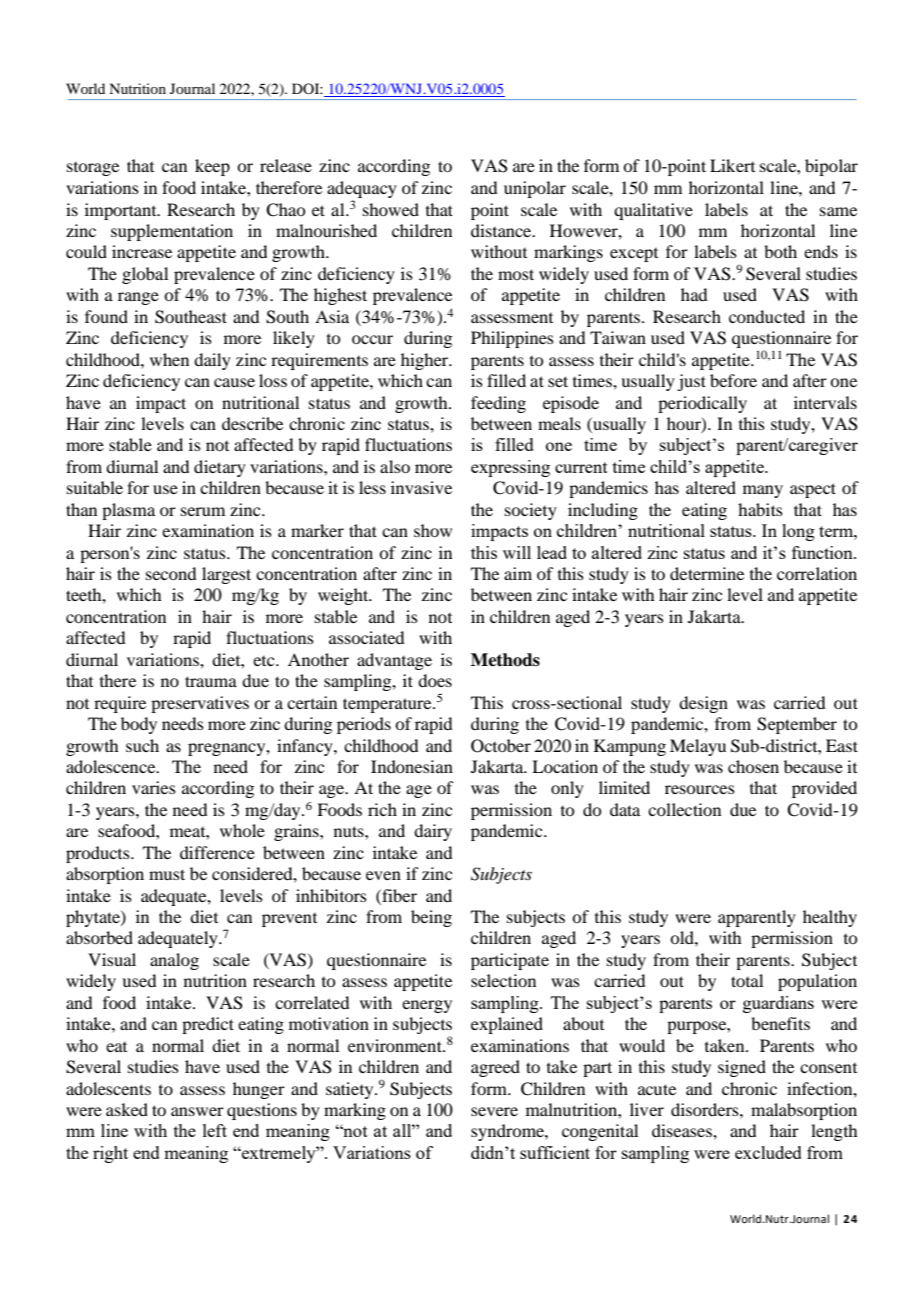  Describe the element at coordinates (732, 165) in the image. I see `Likert` at that location.
